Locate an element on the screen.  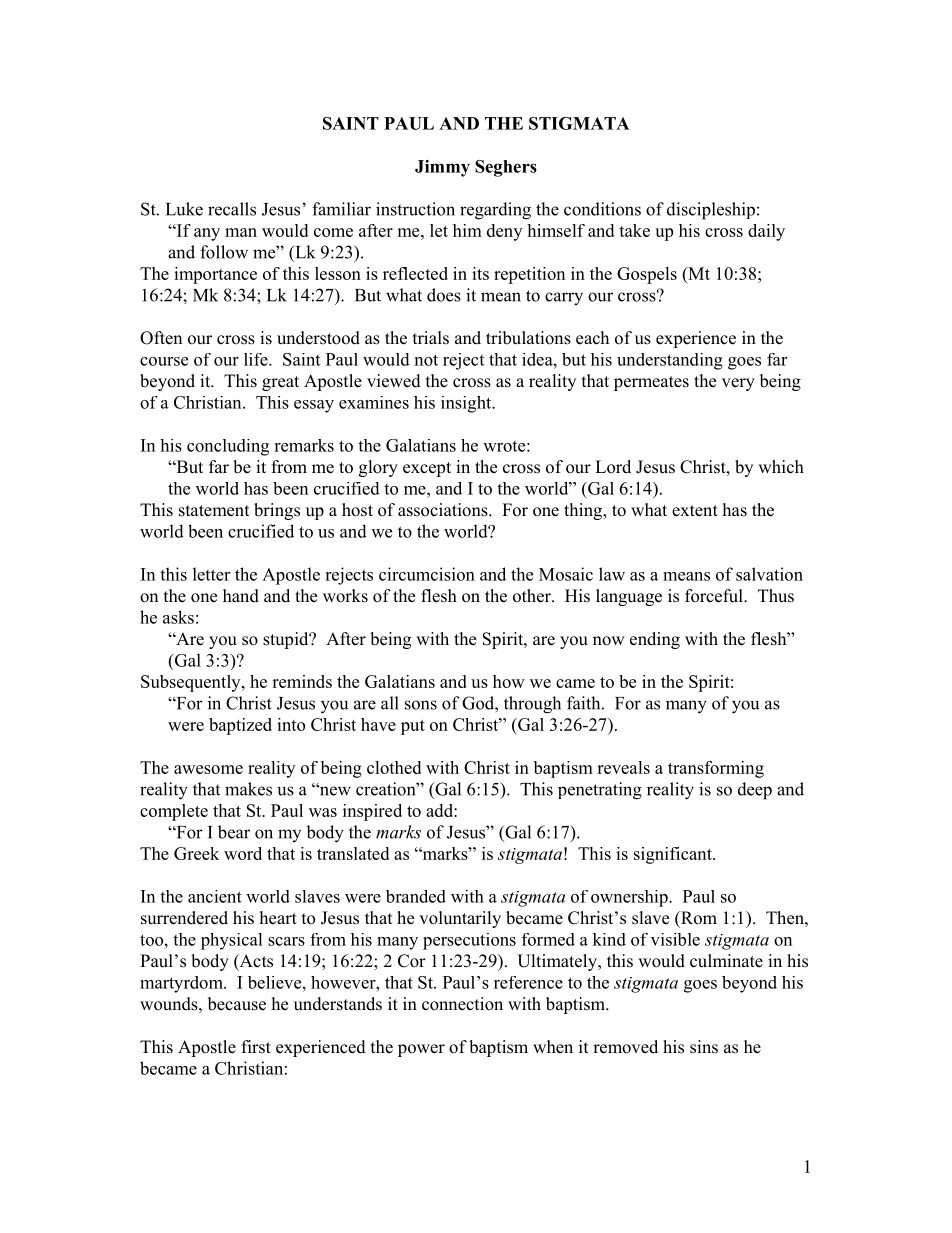
recalls is located at coordinates (232, 209).
